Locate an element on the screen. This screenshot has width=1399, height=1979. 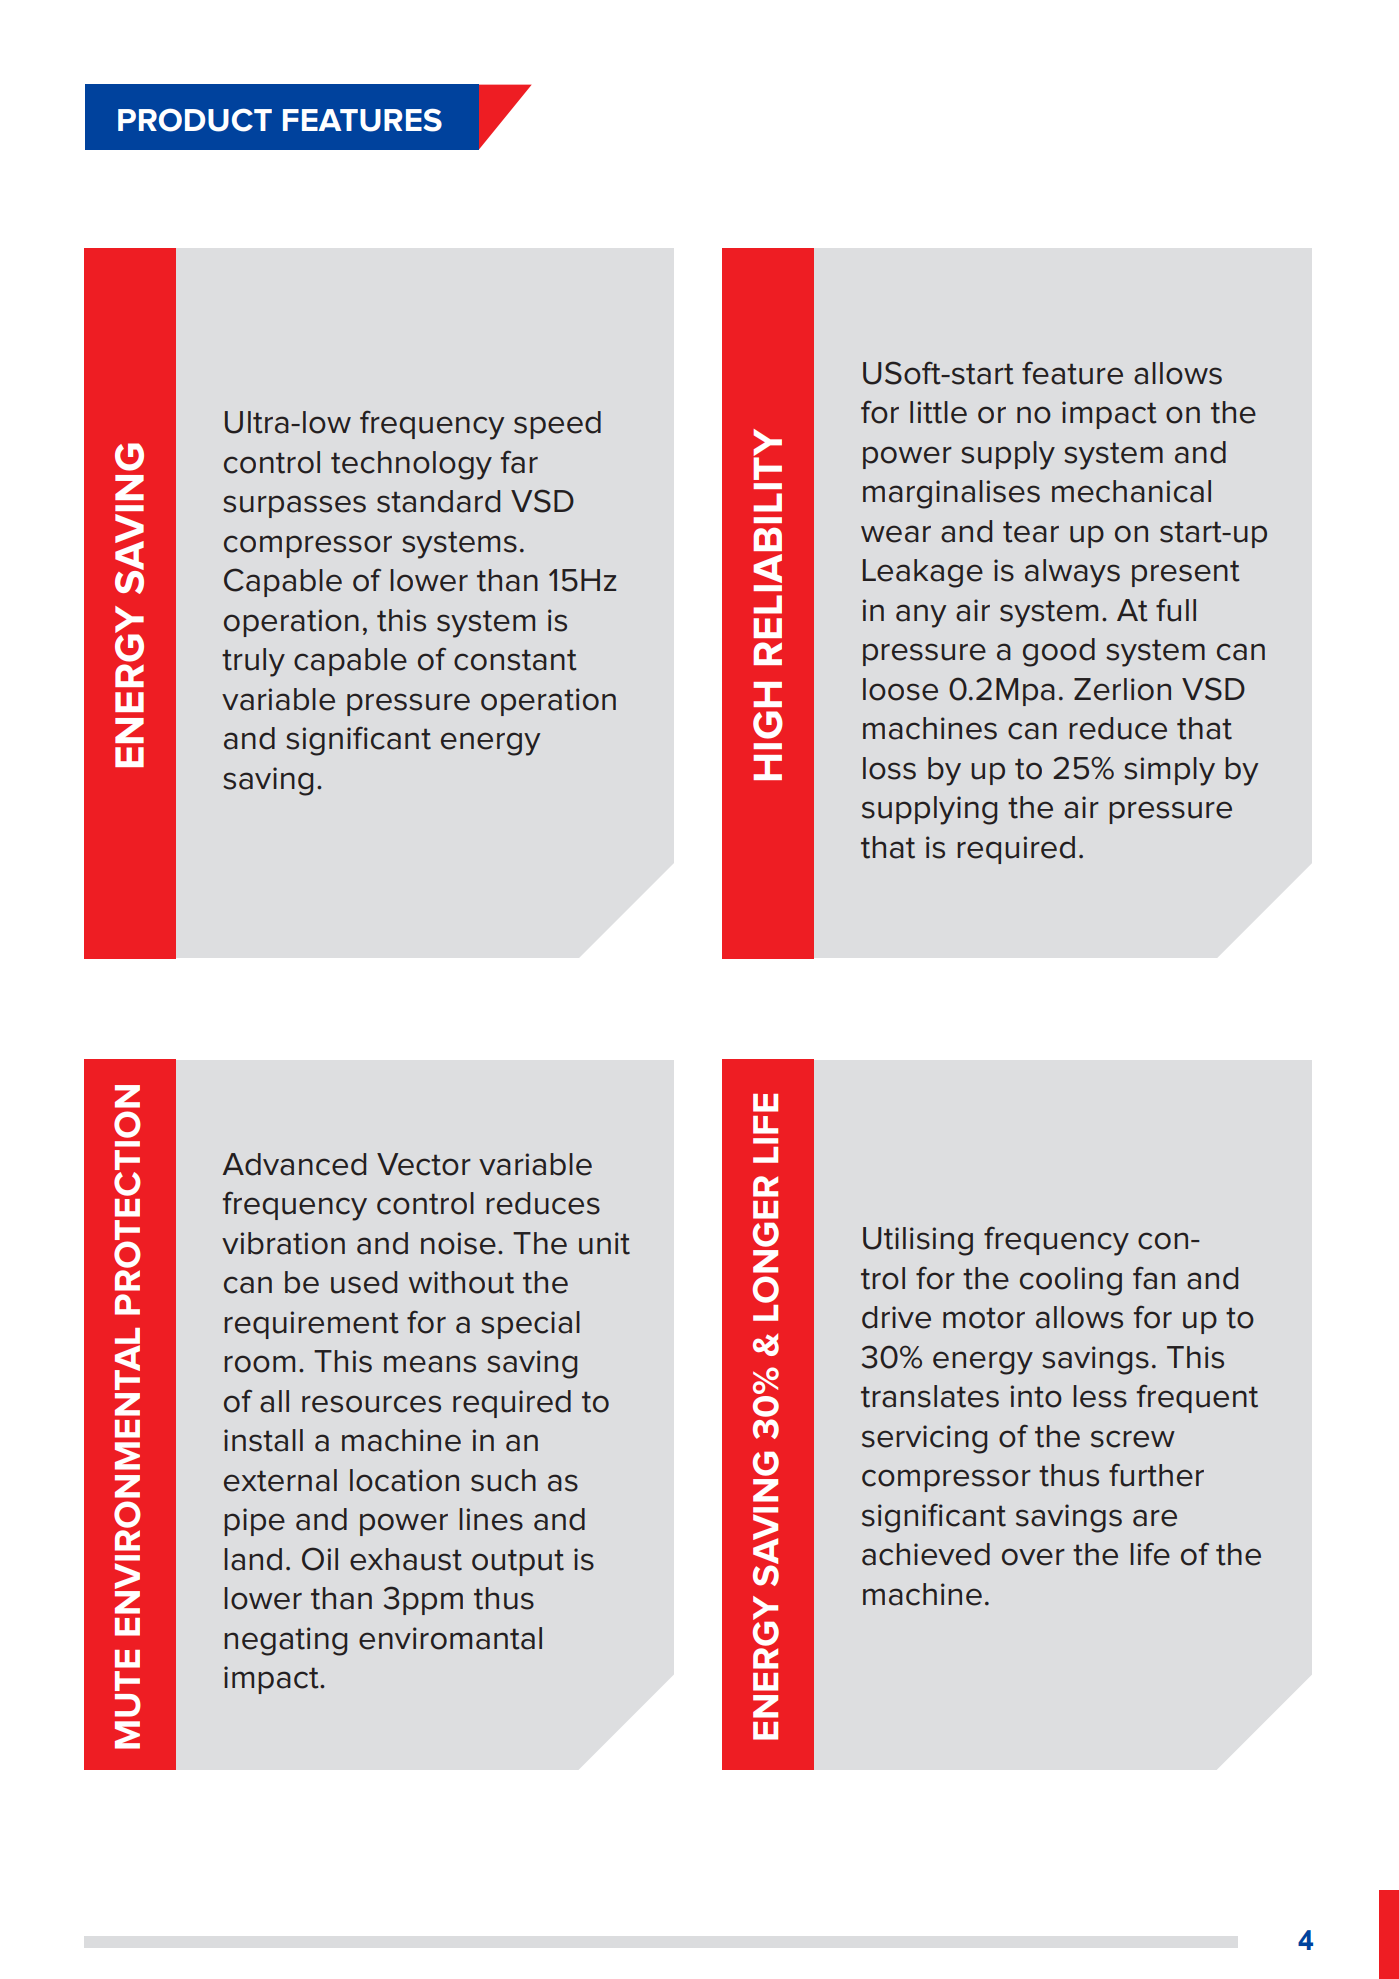
Advanced is located at coordinates (294, 1164).
